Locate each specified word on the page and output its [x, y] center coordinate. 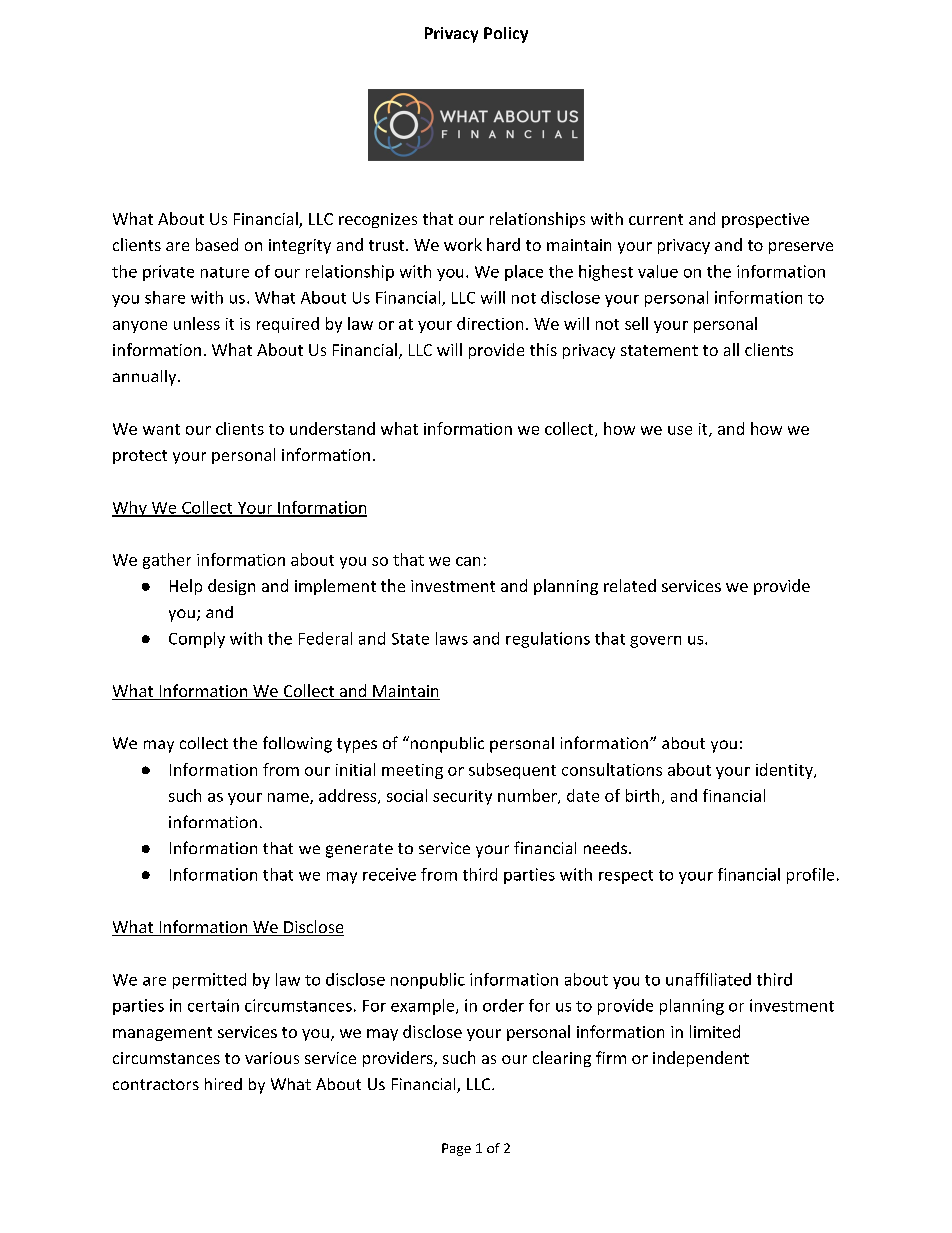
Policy [506, 35]
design [231, 587]
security [462, 797]
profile [810, 876]
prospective [765, 220]
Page [456, 1149]
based [217, 244]
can [468, 561]
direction [490, 323]
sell [636, 323]
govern [655, 642]
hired [223, 1084]
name [289, 798]
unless [197, 323]
